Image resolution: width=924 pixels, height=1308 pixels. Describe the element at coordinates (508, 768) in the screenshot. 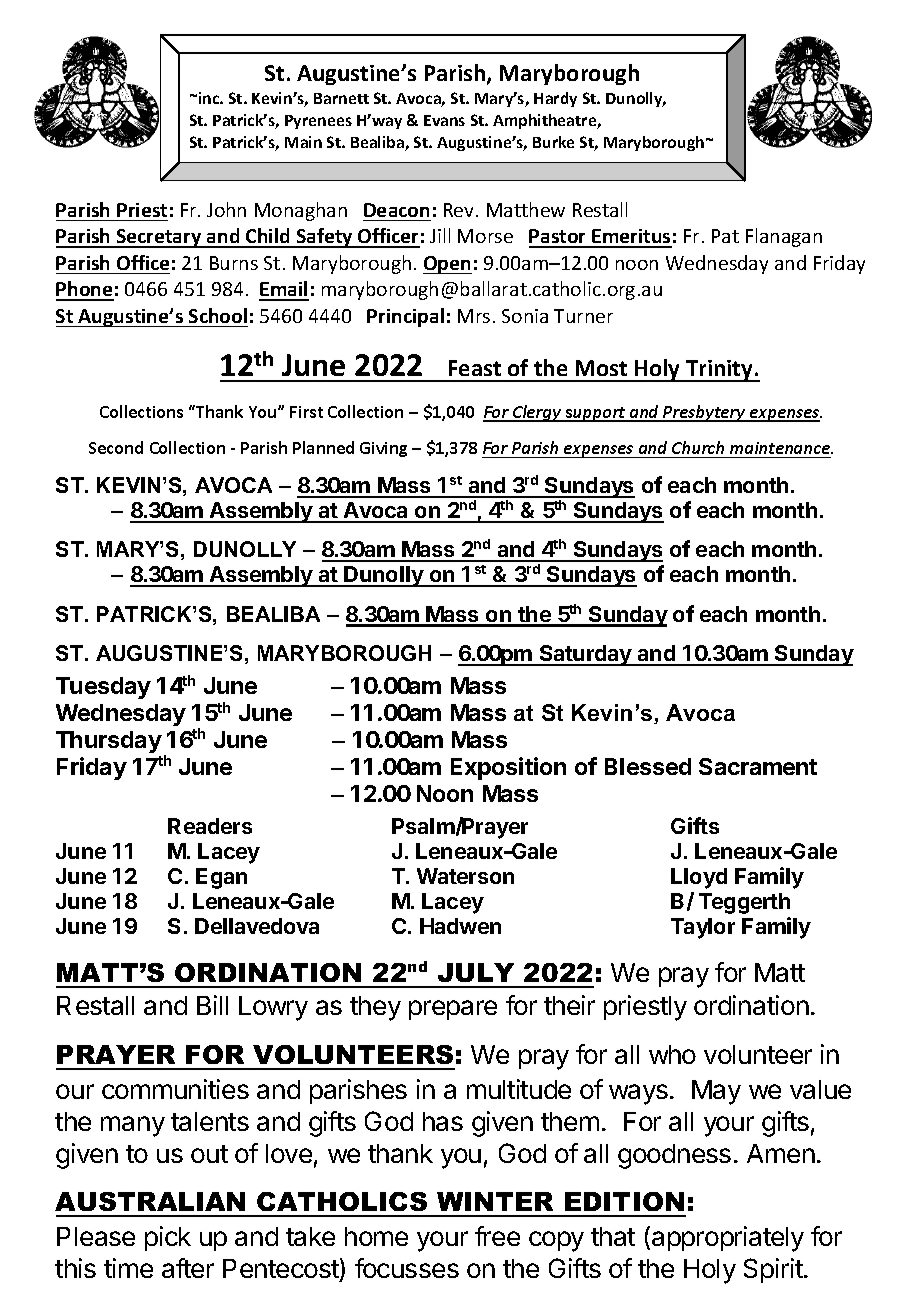

I see `Exposition` at that location.
